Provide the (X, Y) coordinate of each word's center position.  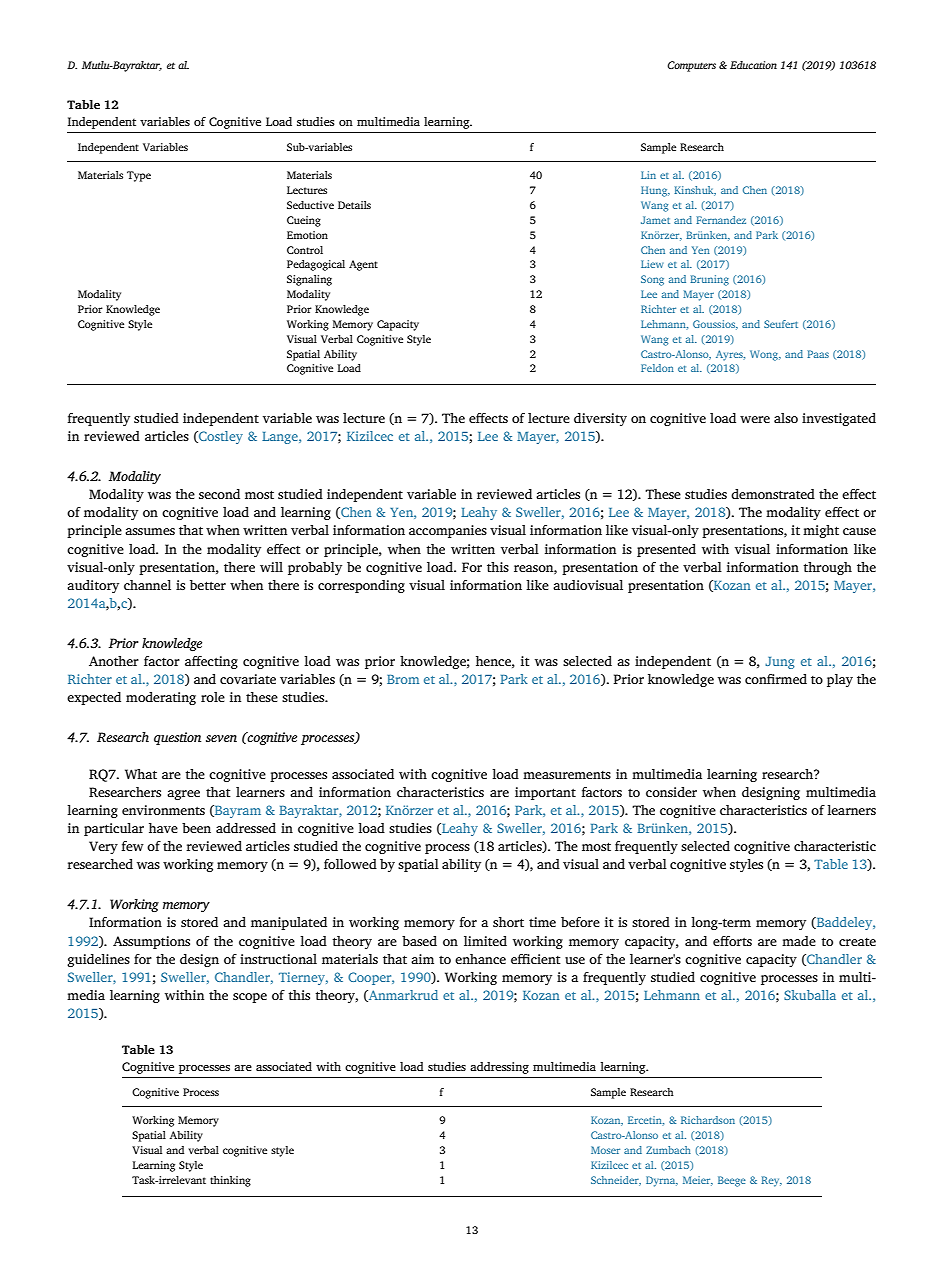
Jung (780, 663)
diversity (600, 419)
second (219, 494)
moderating (161, 698)
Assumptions (151, 942)
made (799, 941)
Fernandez (721, 220)
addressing (499, 1068)
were (755, 419)
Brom (403, 679)
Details (354, 205)
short (508, 922)
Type (139, 176)
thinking (230, 1181)
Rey (771, 1181)
